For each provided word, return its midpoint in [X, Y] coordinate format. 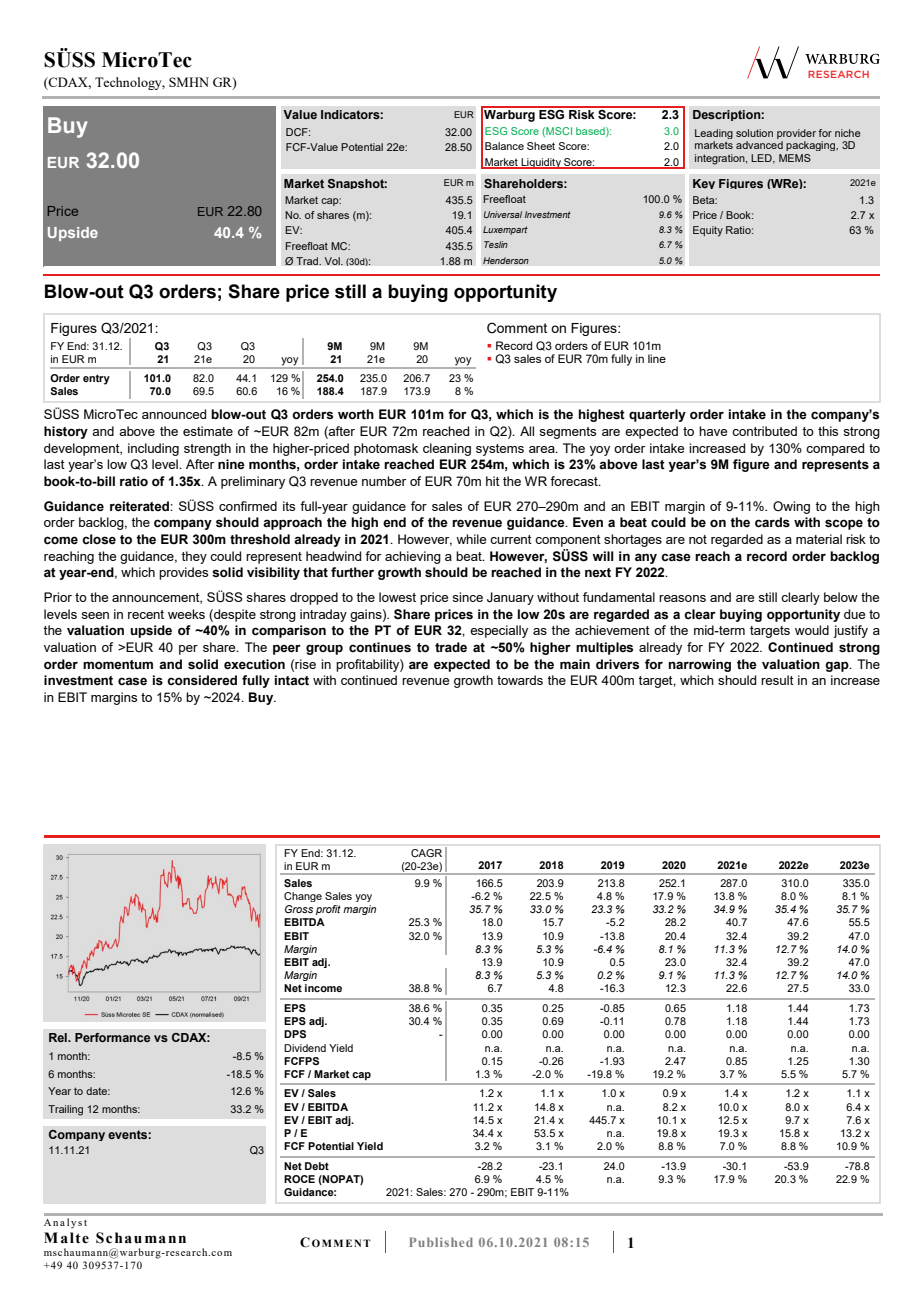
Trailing [65, 1110]
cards [772, 522]
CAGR [426, 853]
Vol [333, 261]
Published [441, 1242]
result [777, 680]
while [471, 539]
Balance [504, 146]
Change [303, 897]
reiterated [140, 506]
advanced [759, 145]
